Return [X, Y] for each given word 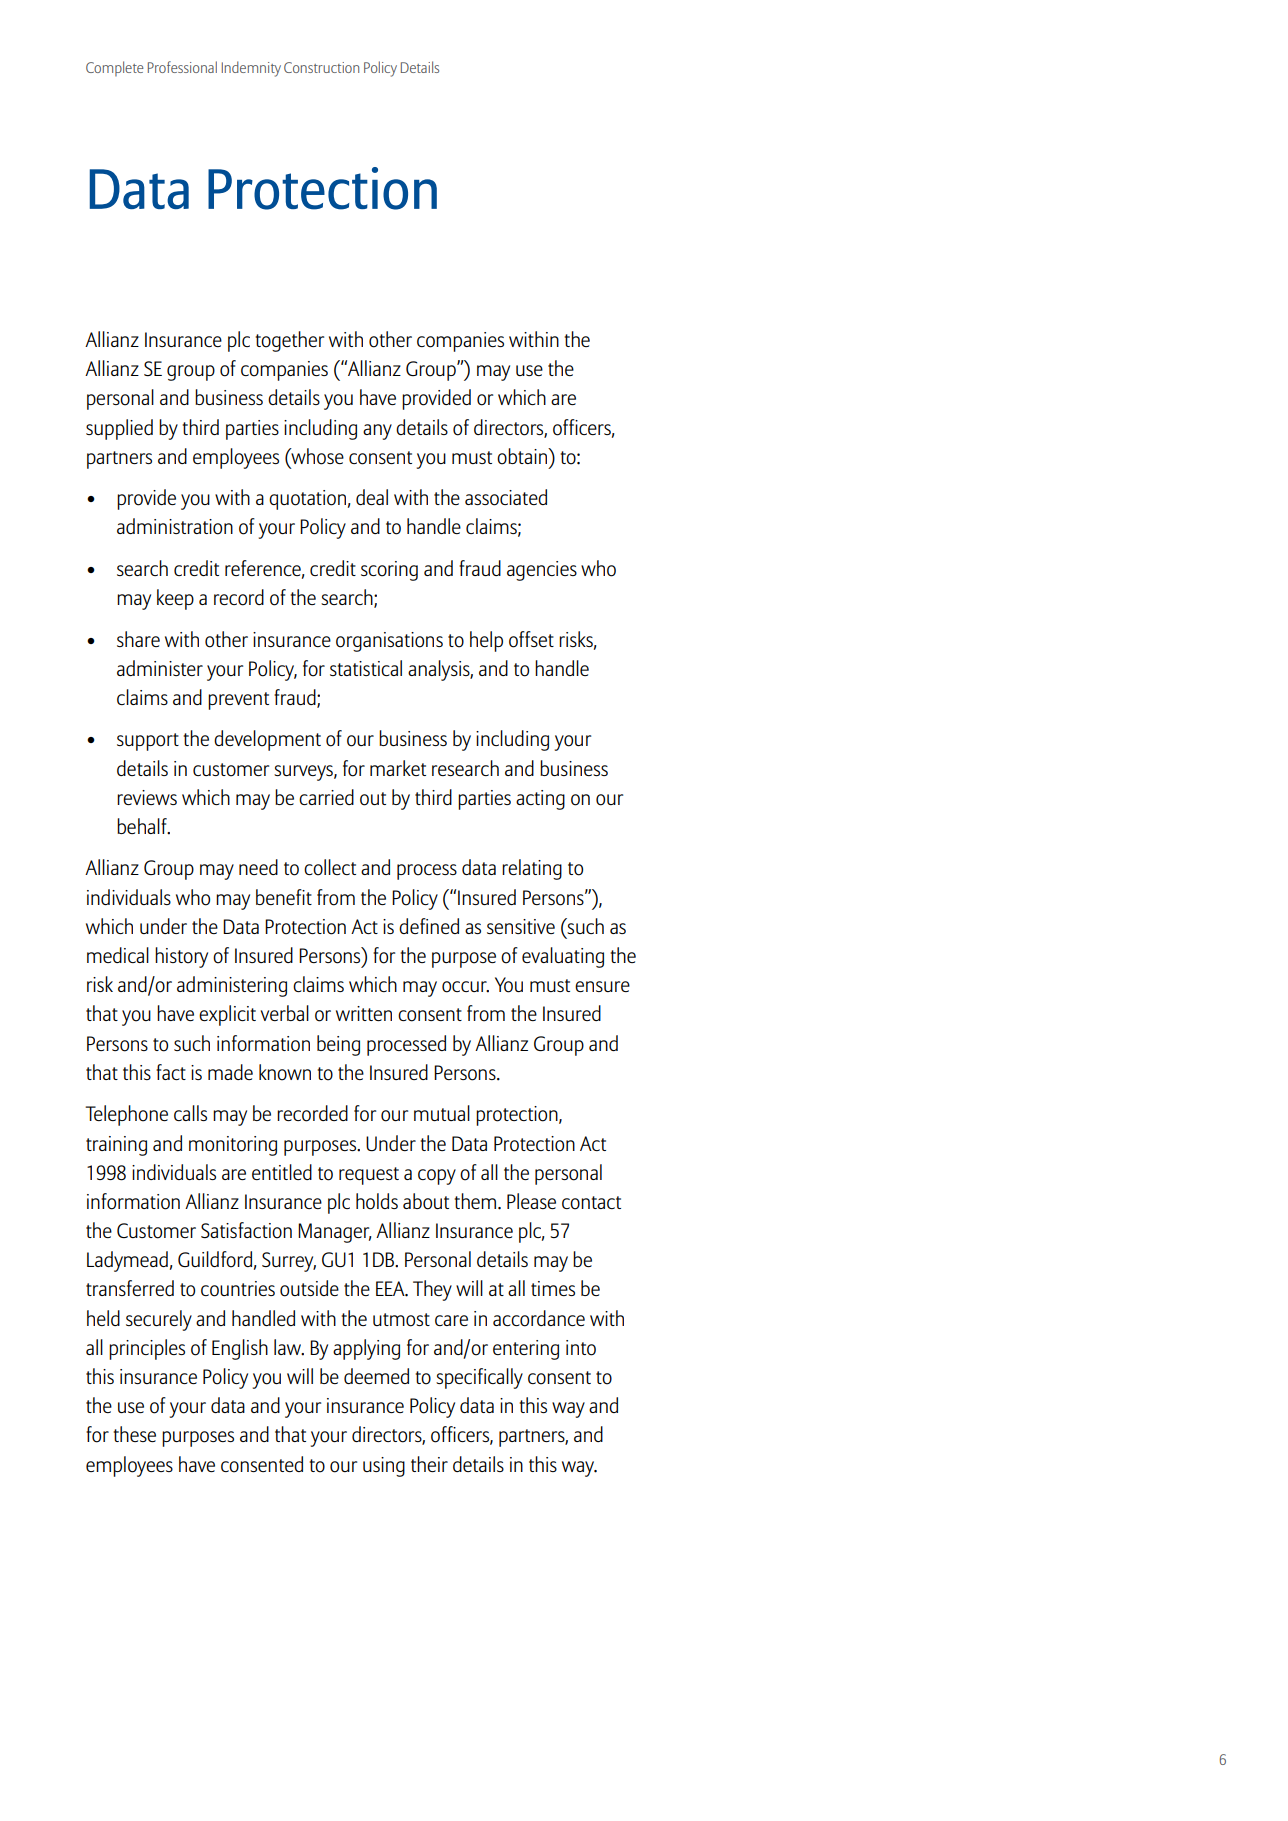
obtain [523, 456]
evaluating [563, 957]
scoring [389, 571]
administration [175, 526]
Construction [321, 67]
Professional [182, 67]
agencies [542, 571]
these [135, 1434]
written [364, 1013]
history [181, 957]
